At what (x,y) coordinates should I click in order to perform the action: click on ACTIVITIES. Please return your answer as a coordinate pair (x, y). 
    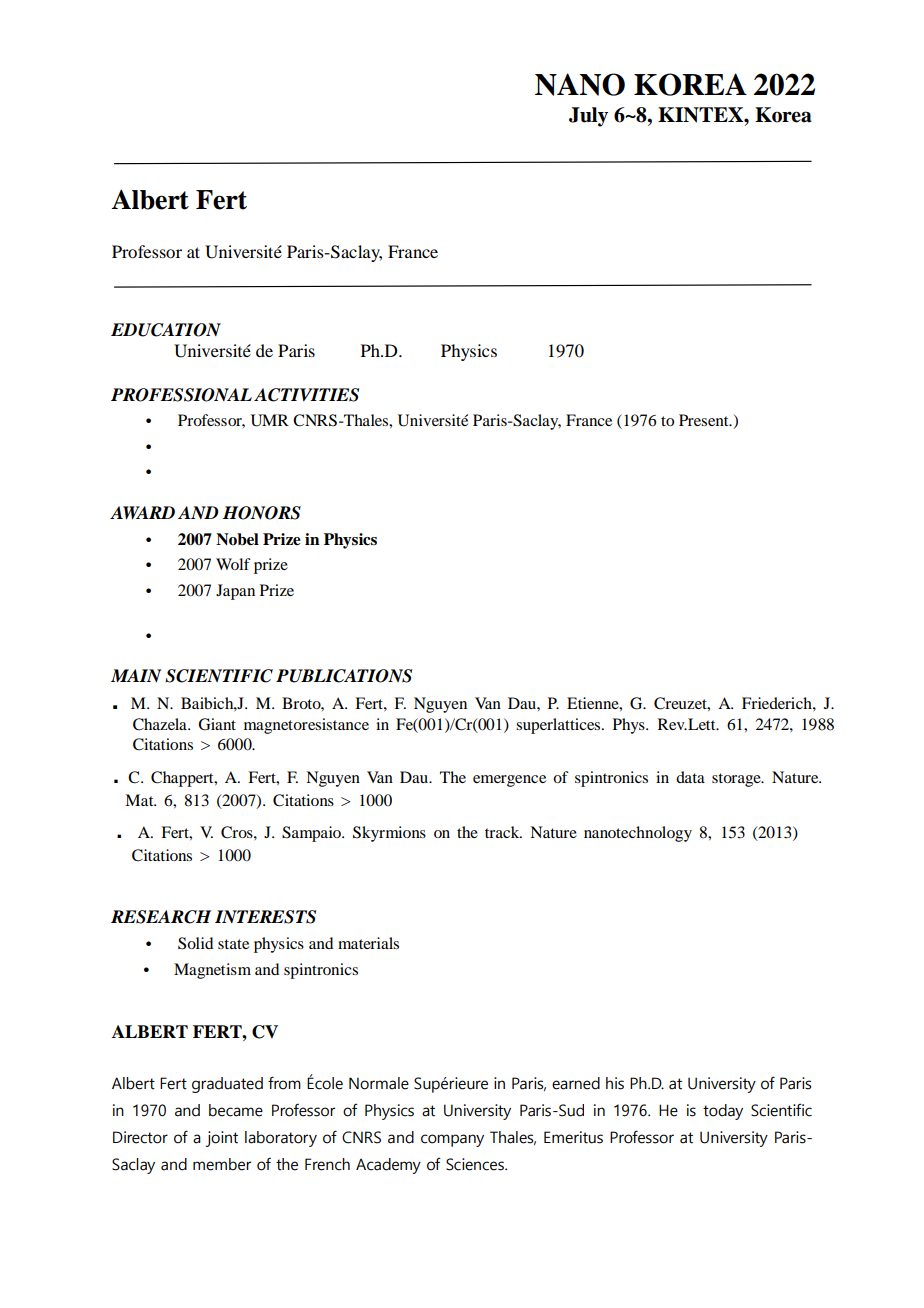
    Looking at the image, I should click on (306, 395).
